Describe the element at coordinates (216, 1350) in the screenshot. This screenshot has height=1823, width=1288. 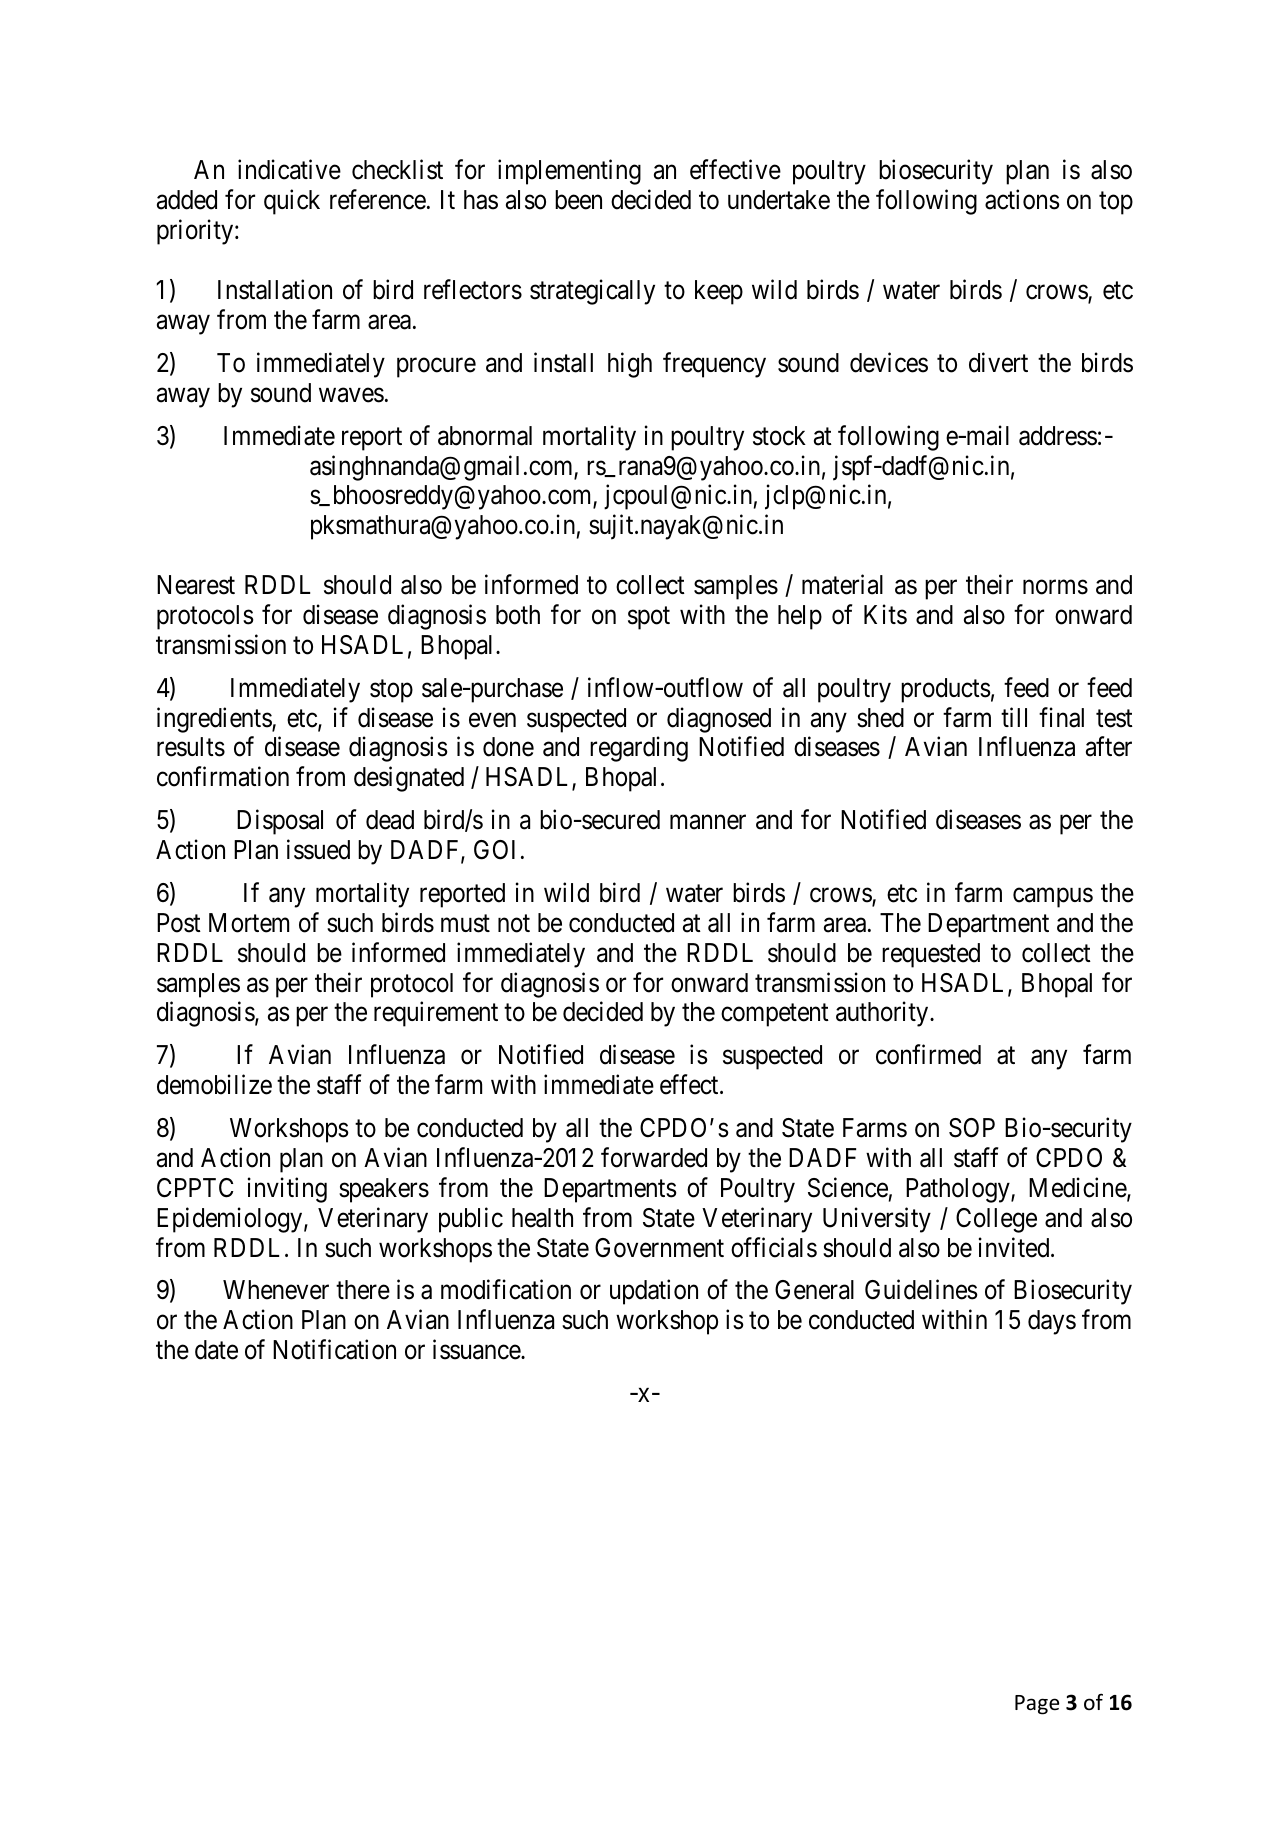
I see `date` at that location.
